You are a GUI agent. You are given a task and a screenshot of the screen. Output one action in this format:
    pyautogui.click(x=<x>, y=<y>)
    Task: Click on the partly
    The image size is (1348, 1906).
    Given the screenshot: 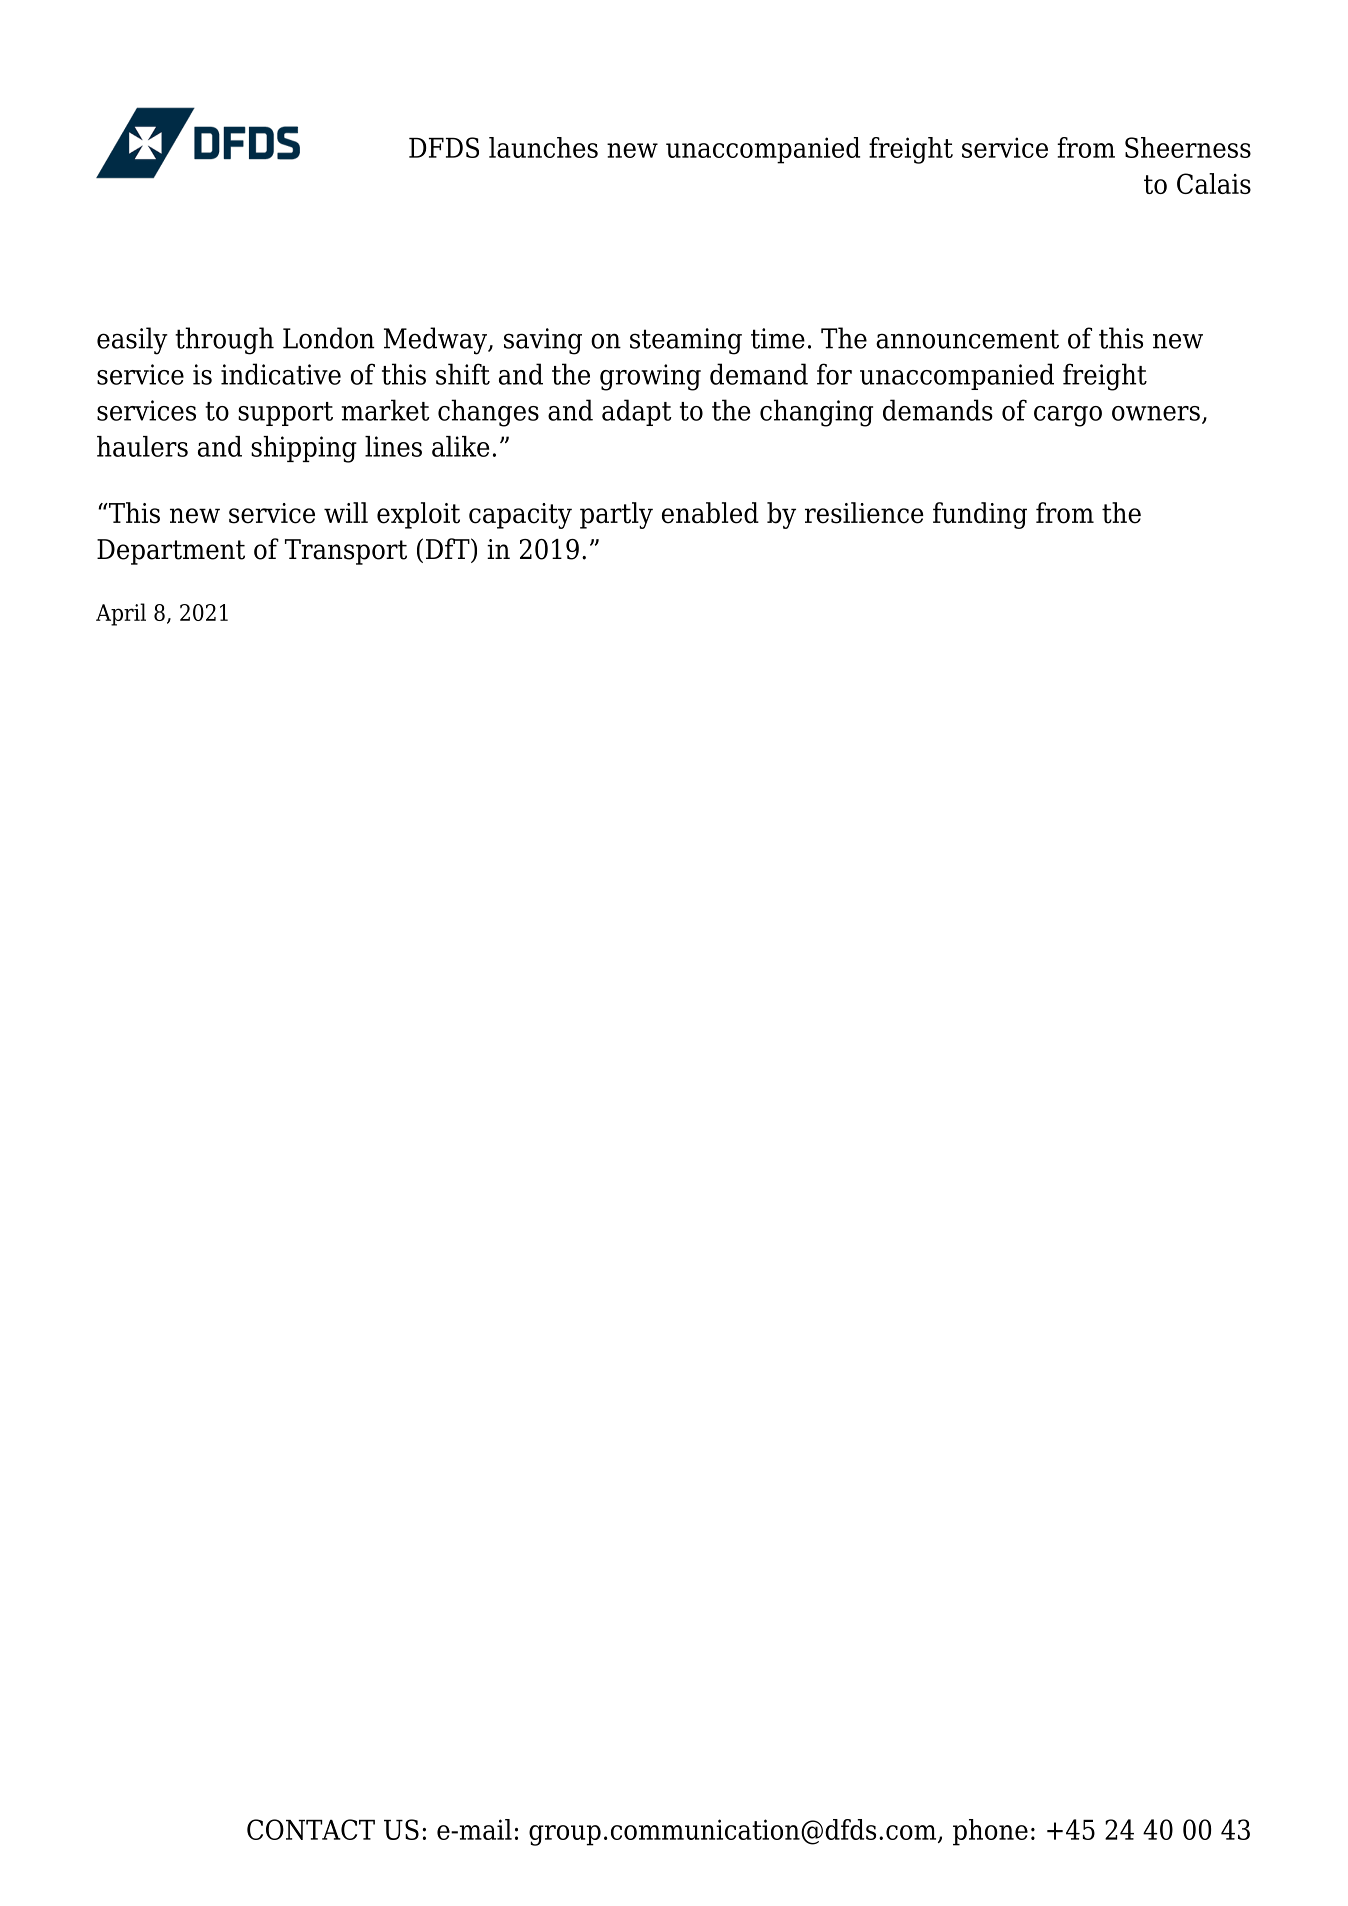 What is the action you would take?
    pyautogui.click(x=616, y=515)
